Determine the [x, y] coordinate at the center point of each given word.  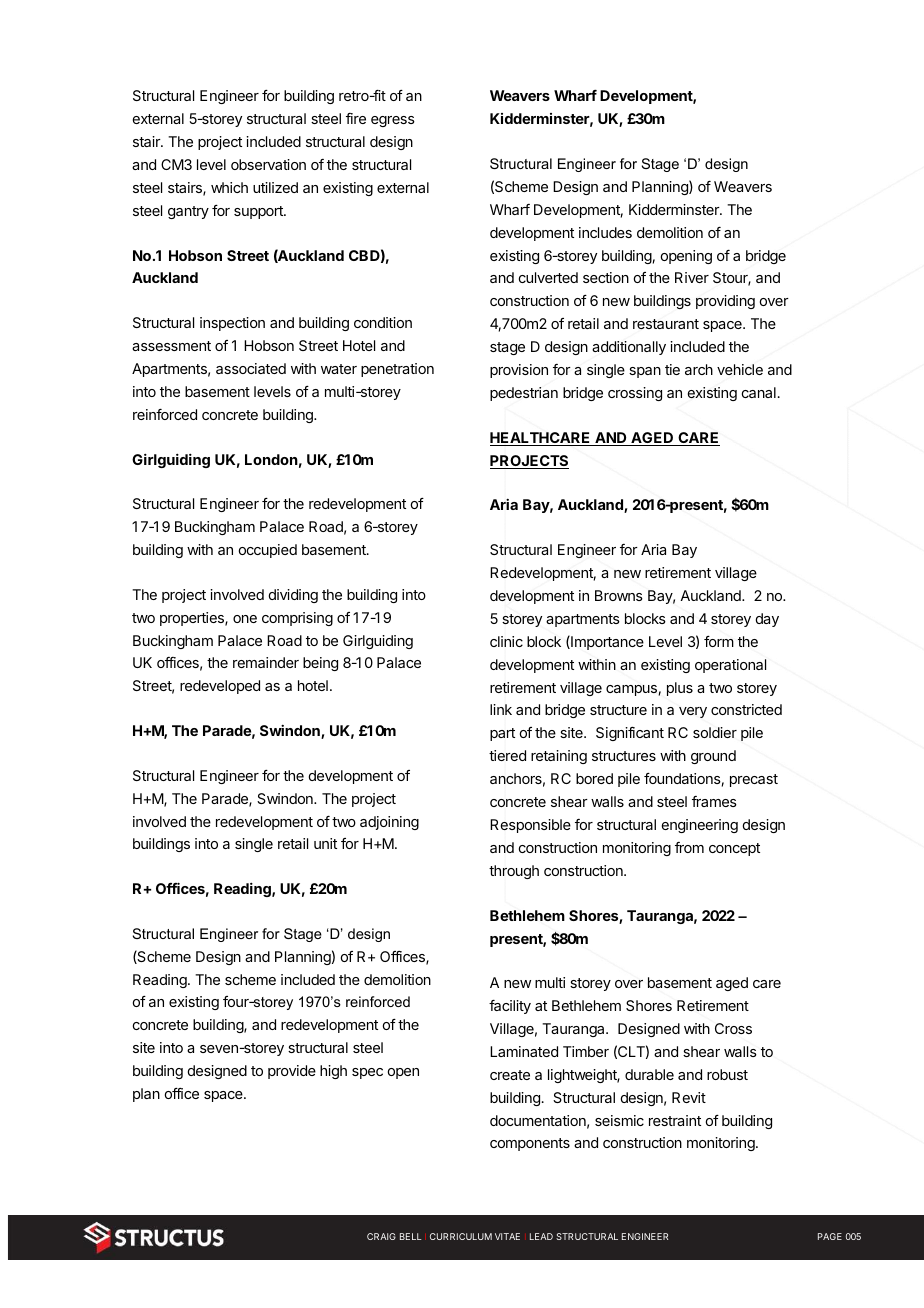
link [501, 709]
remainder [266, 662]
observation [268, 164]
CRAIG [381, 1236]
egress [393, 121]
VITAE [507, 1236]
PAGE [830, 1236]
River [692, 277]
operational [730, 666]
